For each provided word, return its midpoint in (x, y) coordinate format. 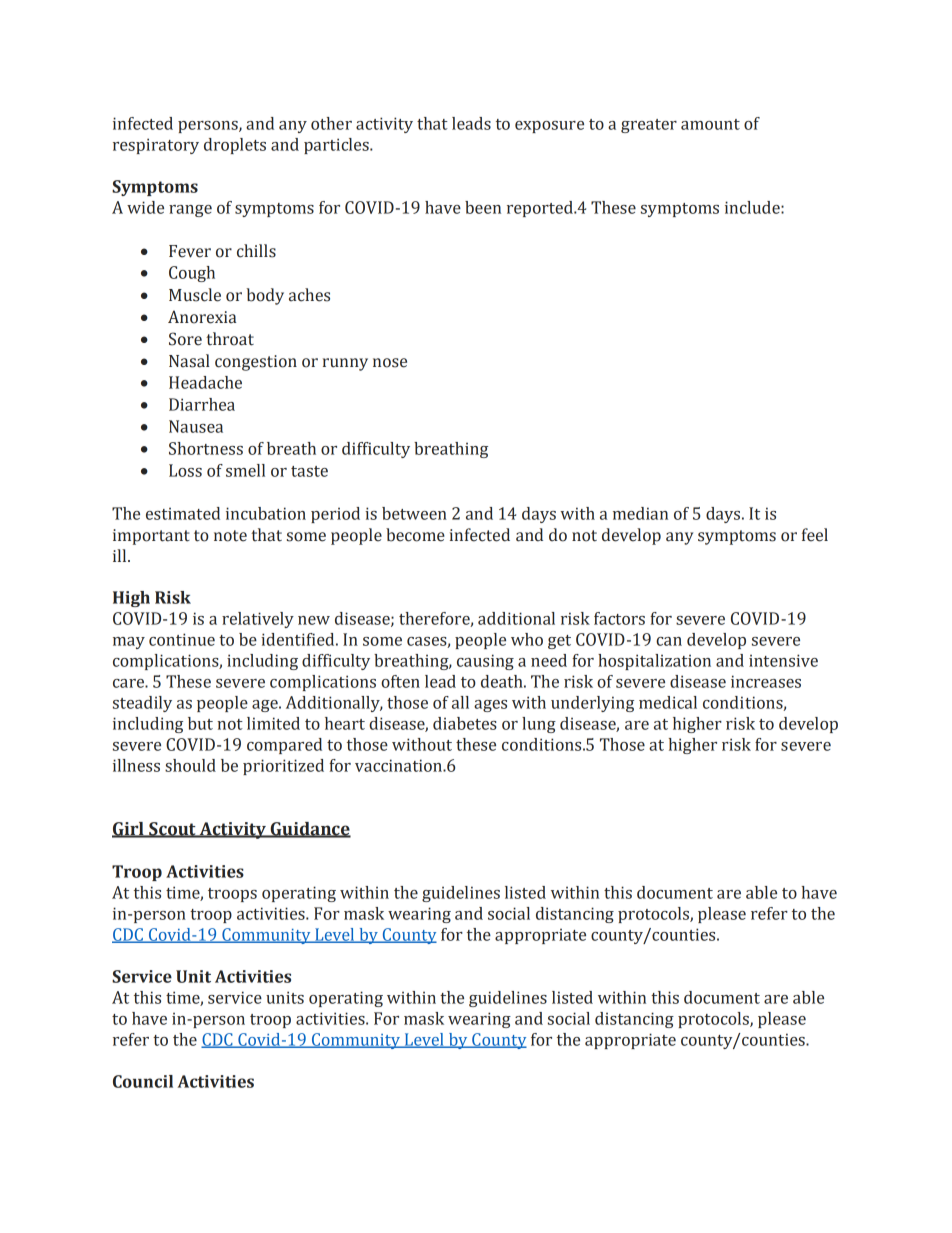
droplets (235, 146)
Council (143, 1081)
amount (710, 124)
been (483, 207)
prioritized (283, 767)
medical (668, 702)
